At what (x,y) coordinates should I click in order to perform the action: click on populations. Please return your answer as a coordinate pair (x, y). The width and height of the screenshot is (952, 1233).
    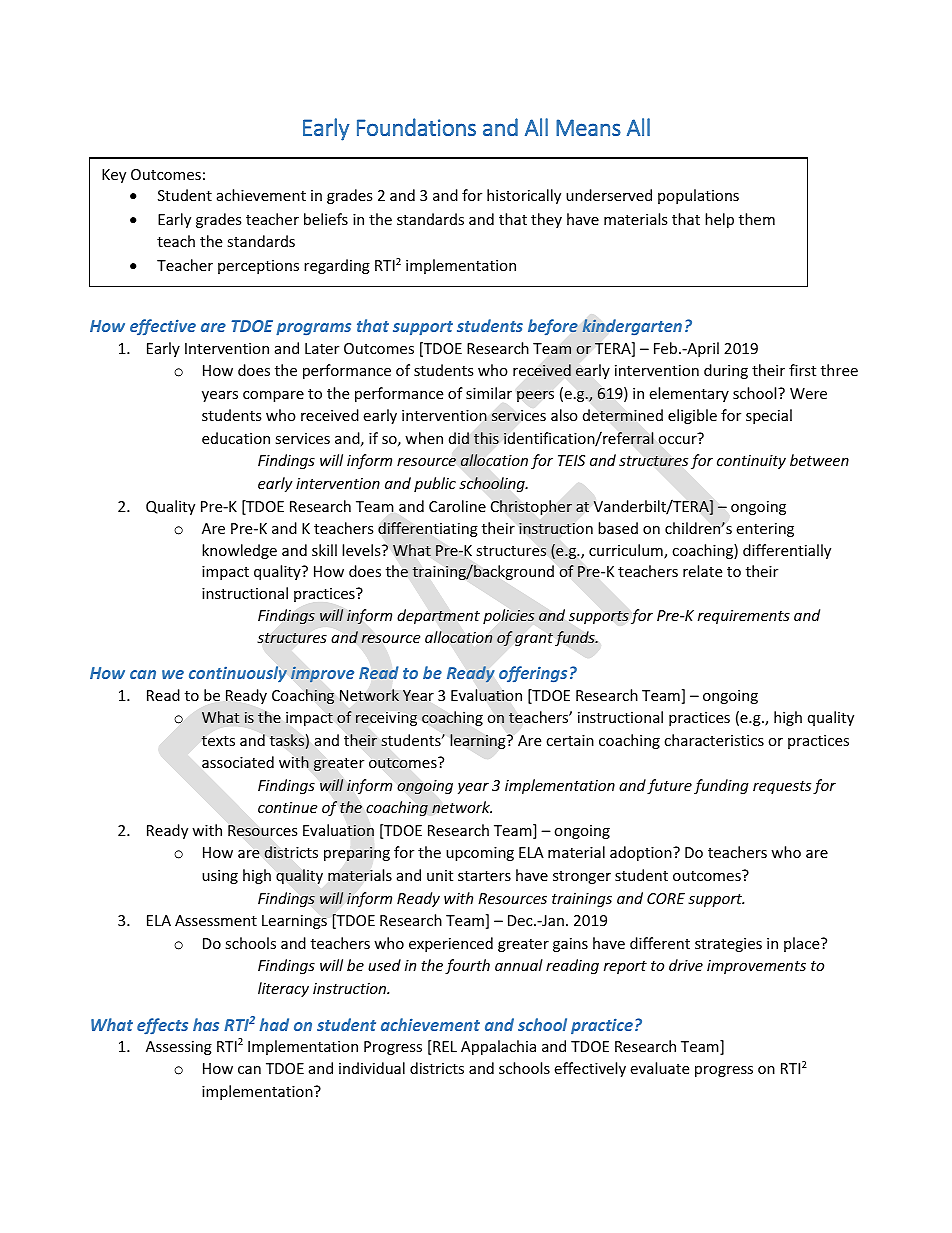
    Looking at the image, I should click on (698, 196).
